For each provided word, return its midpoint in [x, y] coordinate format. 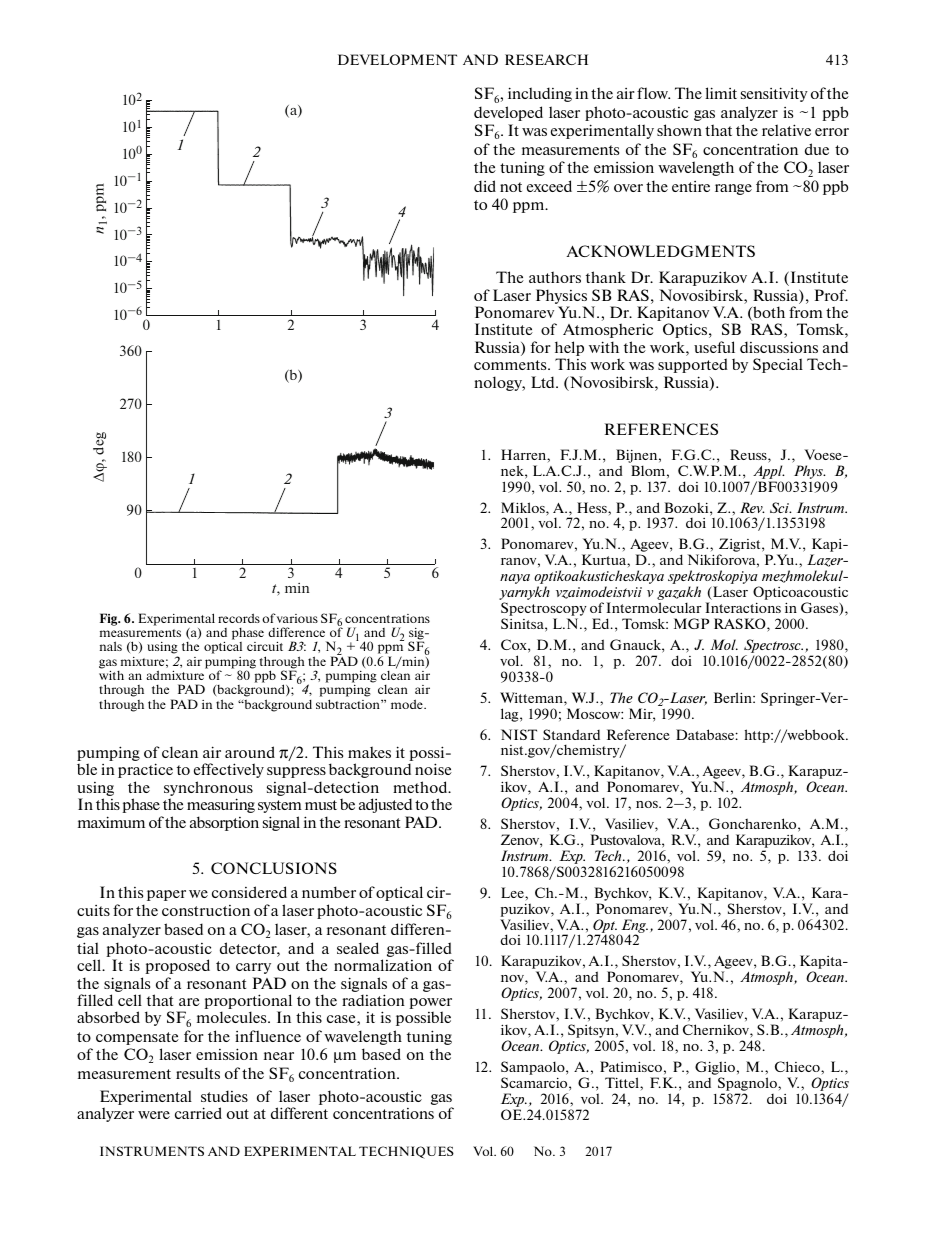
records [239, 618]
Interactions [743, 607]
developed [508, 113]
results [198, 1073]
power [430, 1005]
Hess [593, 507]
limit [721, 93]
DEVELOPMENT [397, 59]
